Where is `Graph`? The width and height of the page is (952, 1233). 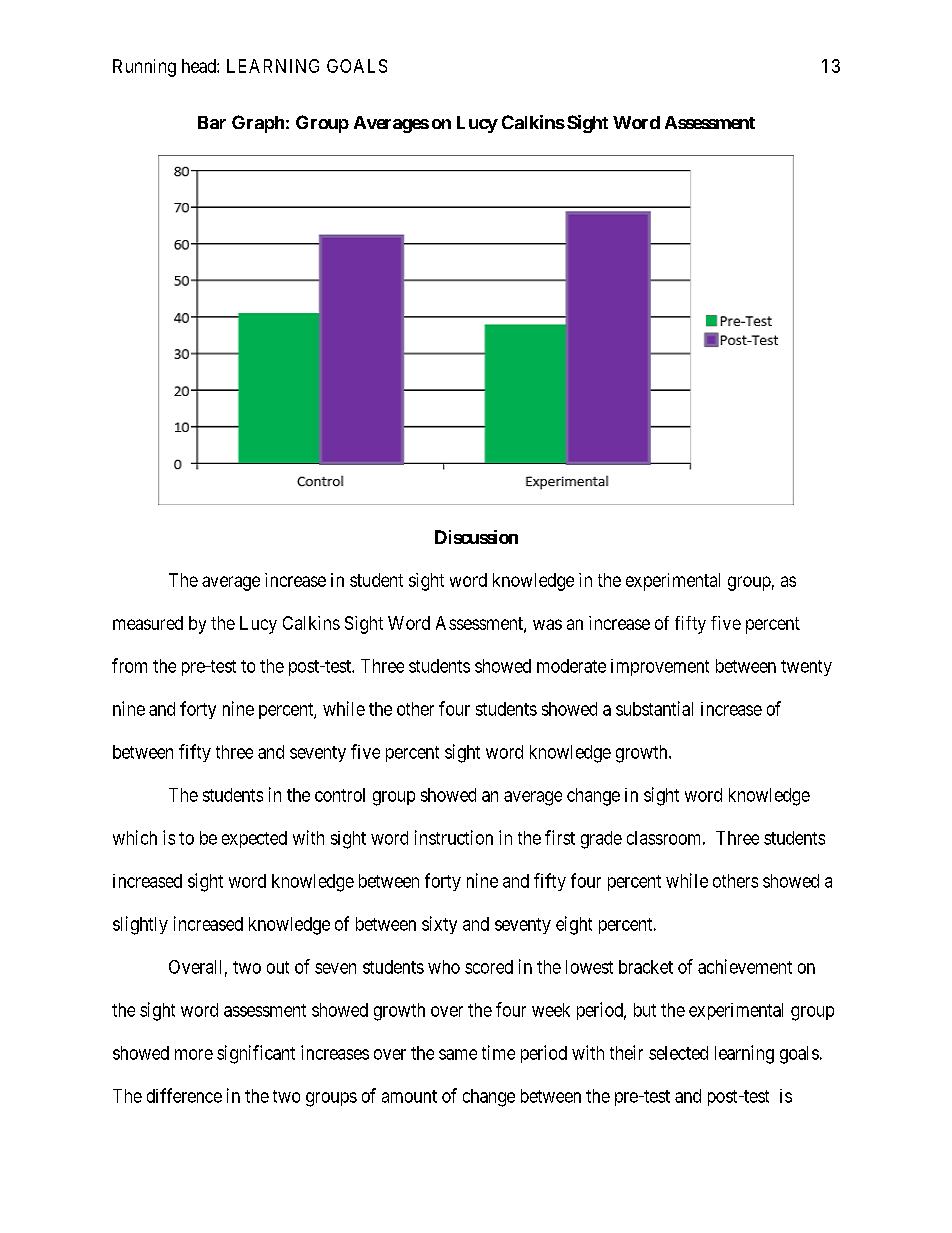
Graph is located at coordinates (258, 124).
